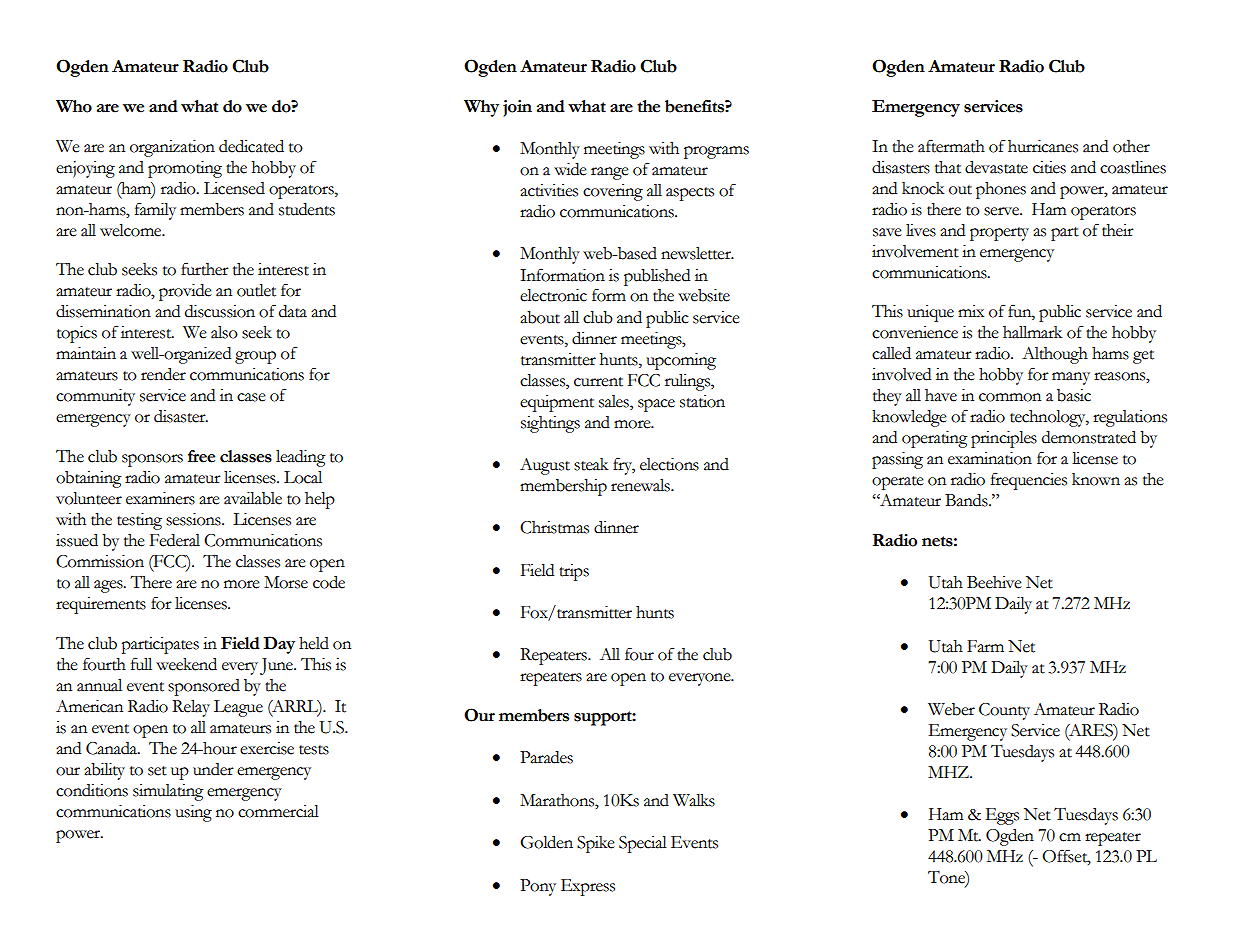 Image resolution: width=1233 pixels, height=952 pixels. What do you see at coordinates (172, 148) in the screenshot?
I see `organization` at bounding box center [172, 148].
